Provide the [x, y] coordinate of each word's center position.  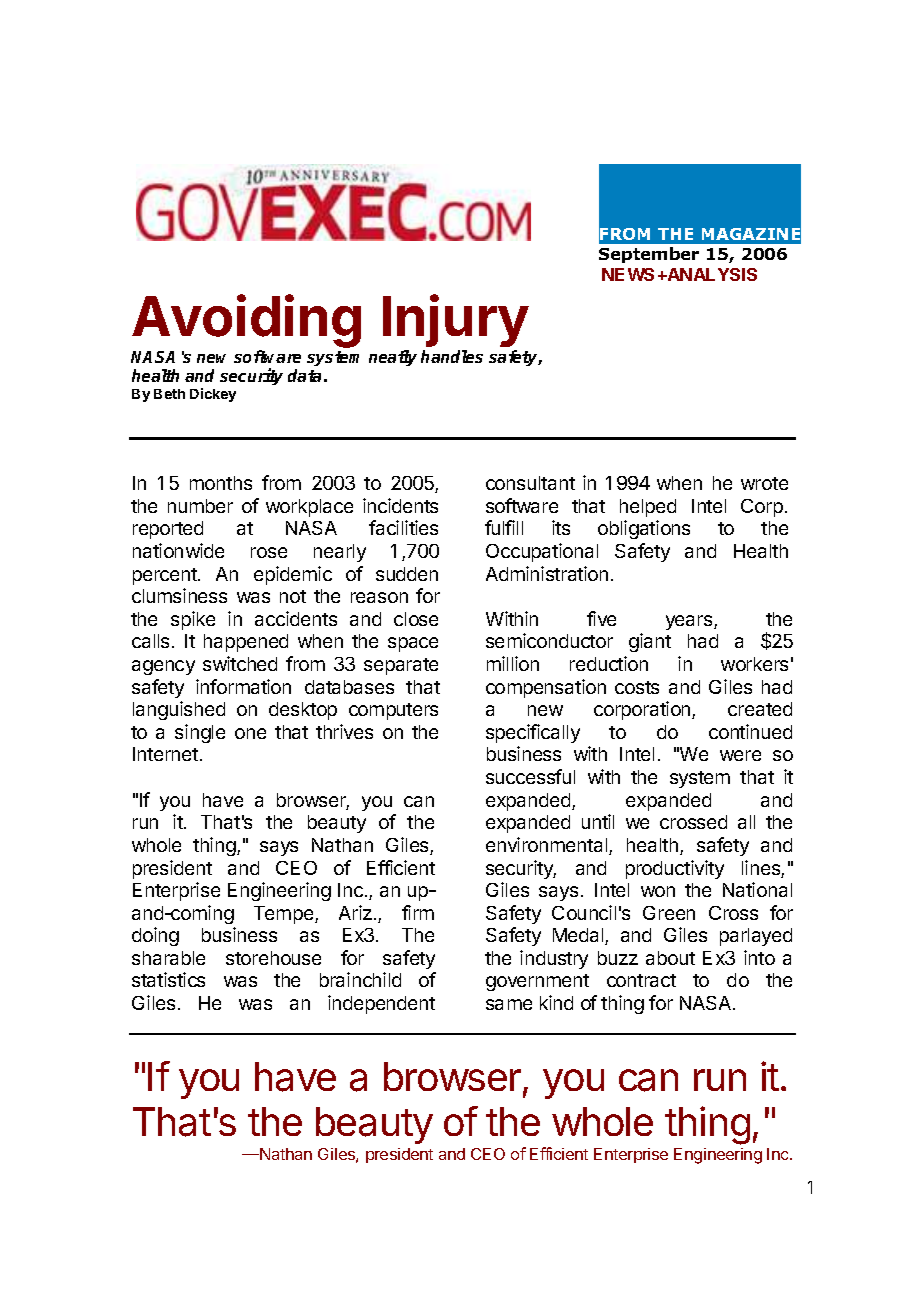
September [649, 255]
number [200, 506]
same [509, 1004]
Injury [456, 320]
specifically [533, 733]
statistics [168, 979]
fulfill [504, 527]
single [200, 733]
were [740, 755]
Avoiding [246, 322]
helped [648, 508]
